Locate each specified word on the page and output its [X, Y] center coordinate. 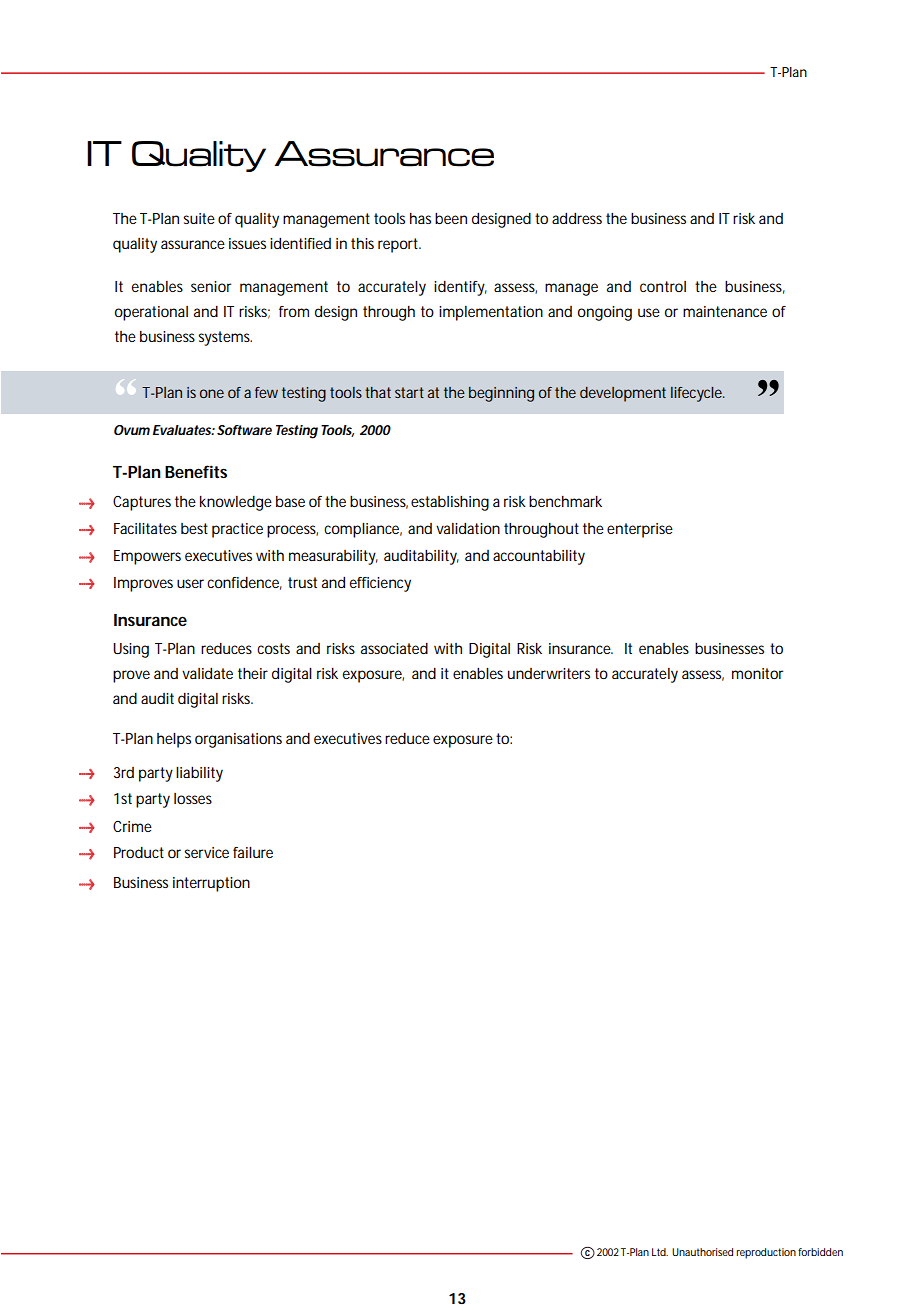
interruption [211, 884]
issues [247, 243]
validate [207, 673]
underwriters [549, 673]
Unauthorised [702, 1252]
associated [394, 648]
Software [244, 430]
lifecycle [697, 394]
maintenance [725, 311]
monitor [757, 673]
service [206, 852]
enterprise [640, 530]
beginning [501, 394]
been [451, 218]
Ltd [659, 1252]
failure [253, 852]
